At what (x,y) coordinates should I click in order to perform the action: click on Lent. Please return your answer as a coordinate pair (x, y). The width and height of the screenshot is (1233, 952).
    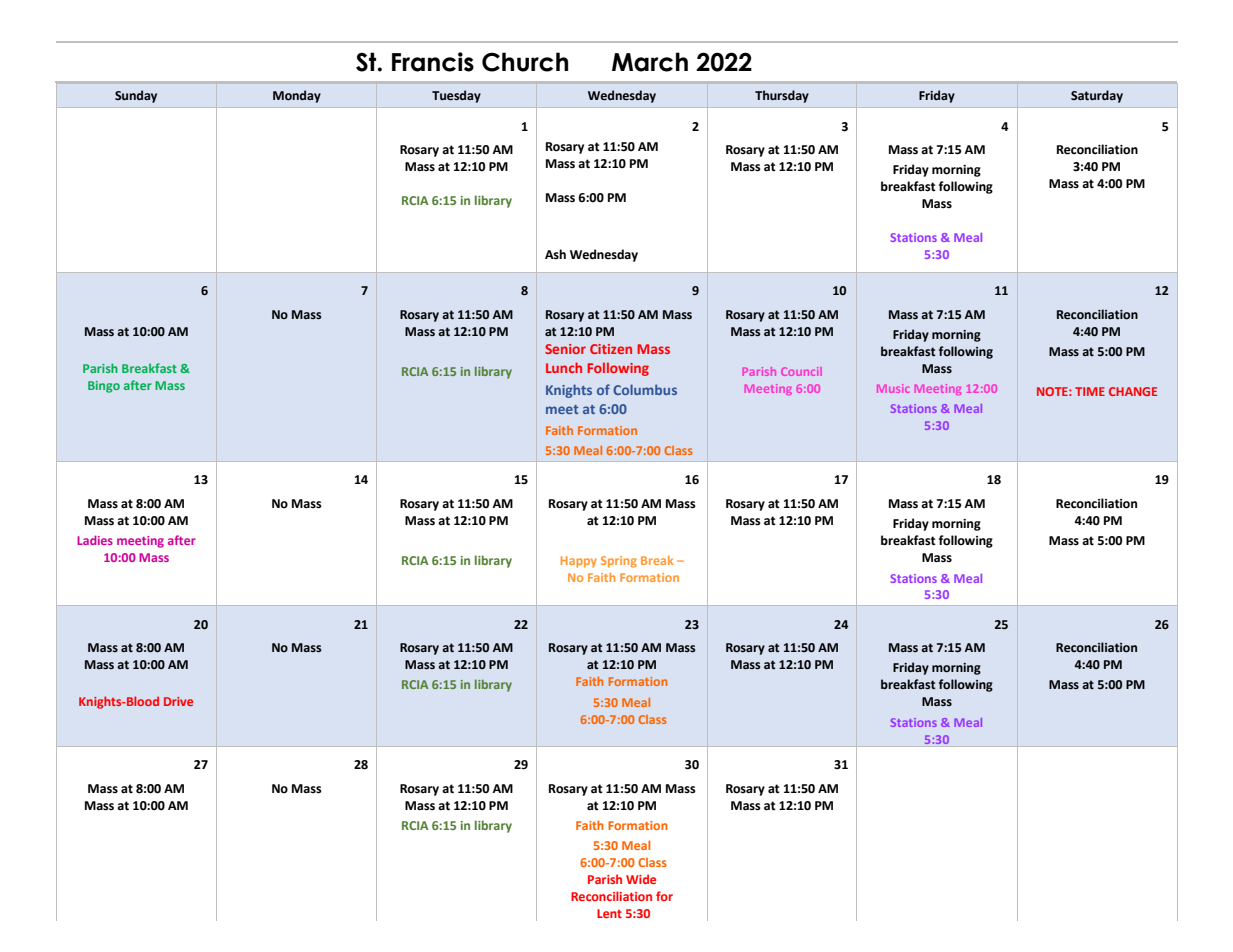
    Looking at the image, I should click on (609, 913).
